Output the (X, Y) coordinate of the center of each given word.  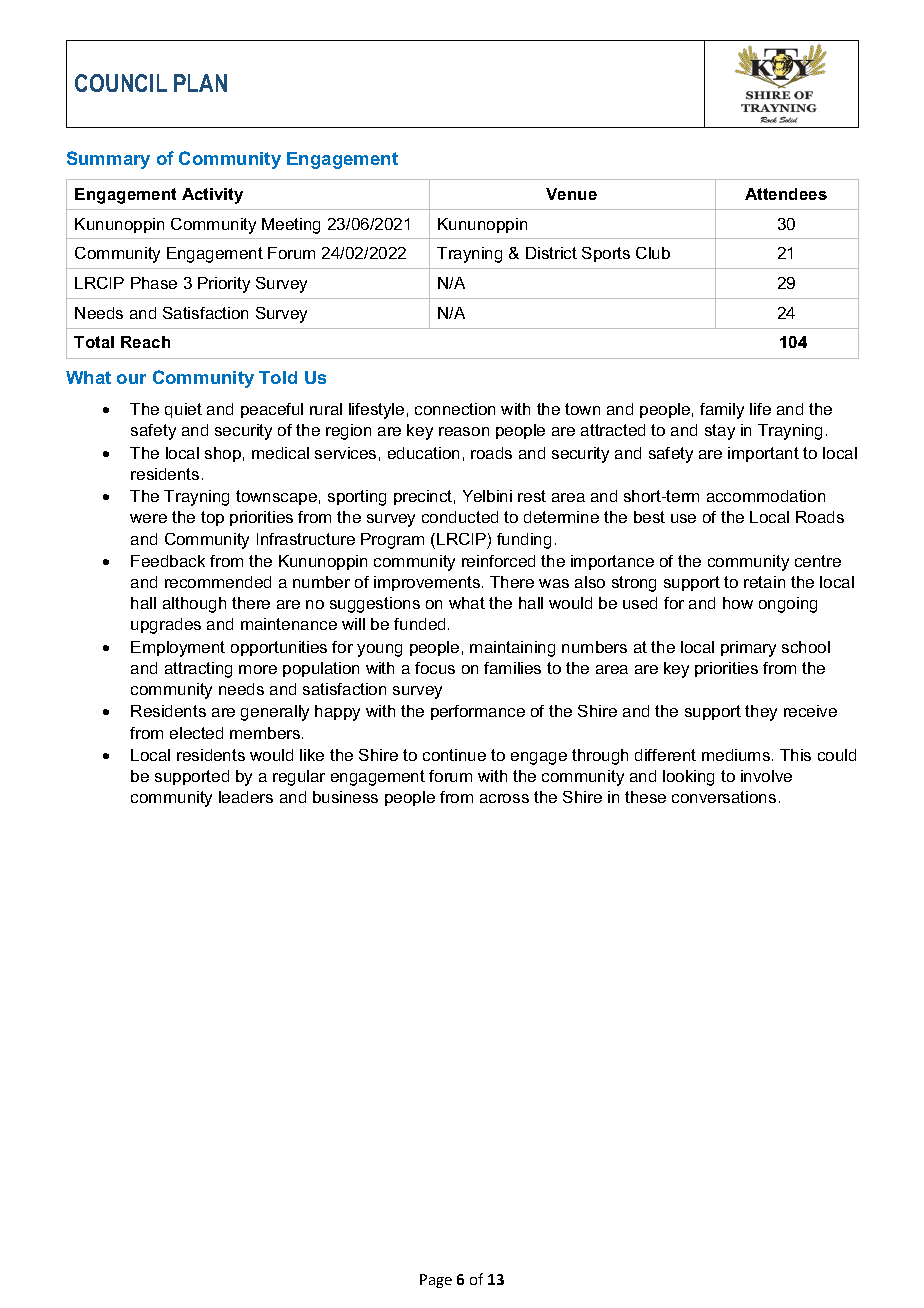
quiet (183, 410)
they (761, 713)
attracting (198, 670)
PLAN (200, 83)
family (722, 411)
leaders (246, 797)
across (504, 798)
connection (455, 409)
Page (436, 1281)
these (645, 797)
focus (435, 668)
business (345, 797)
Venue (571, 194)
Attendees (786, 194)
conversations (724, 797)
